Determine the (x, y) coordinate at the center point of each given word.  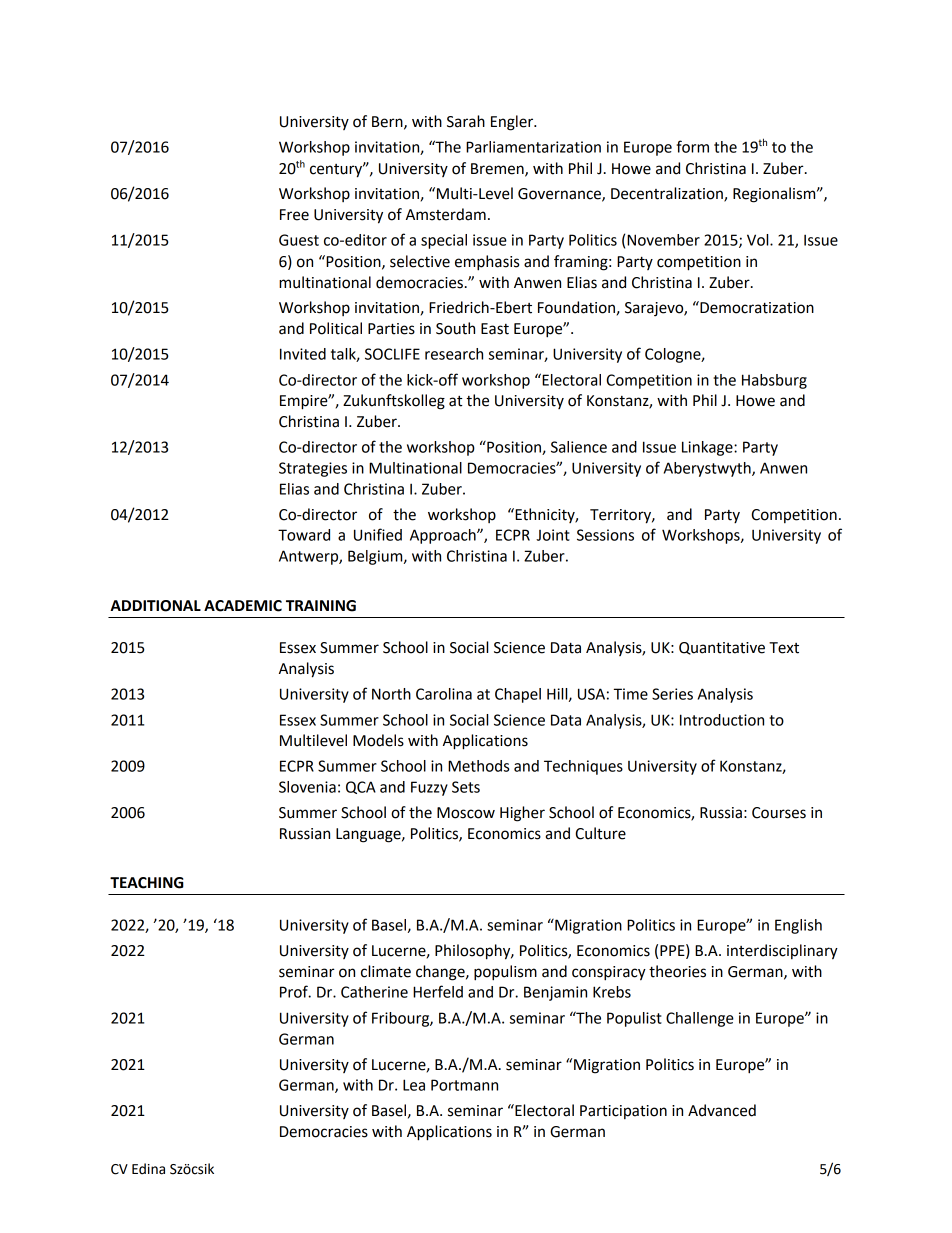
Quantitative (722, 648)
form (692, 146)
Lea (414, 1085)
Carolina (444, 694)
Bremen (498, 169)
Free (294, 215)
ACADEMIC (243, 606)
